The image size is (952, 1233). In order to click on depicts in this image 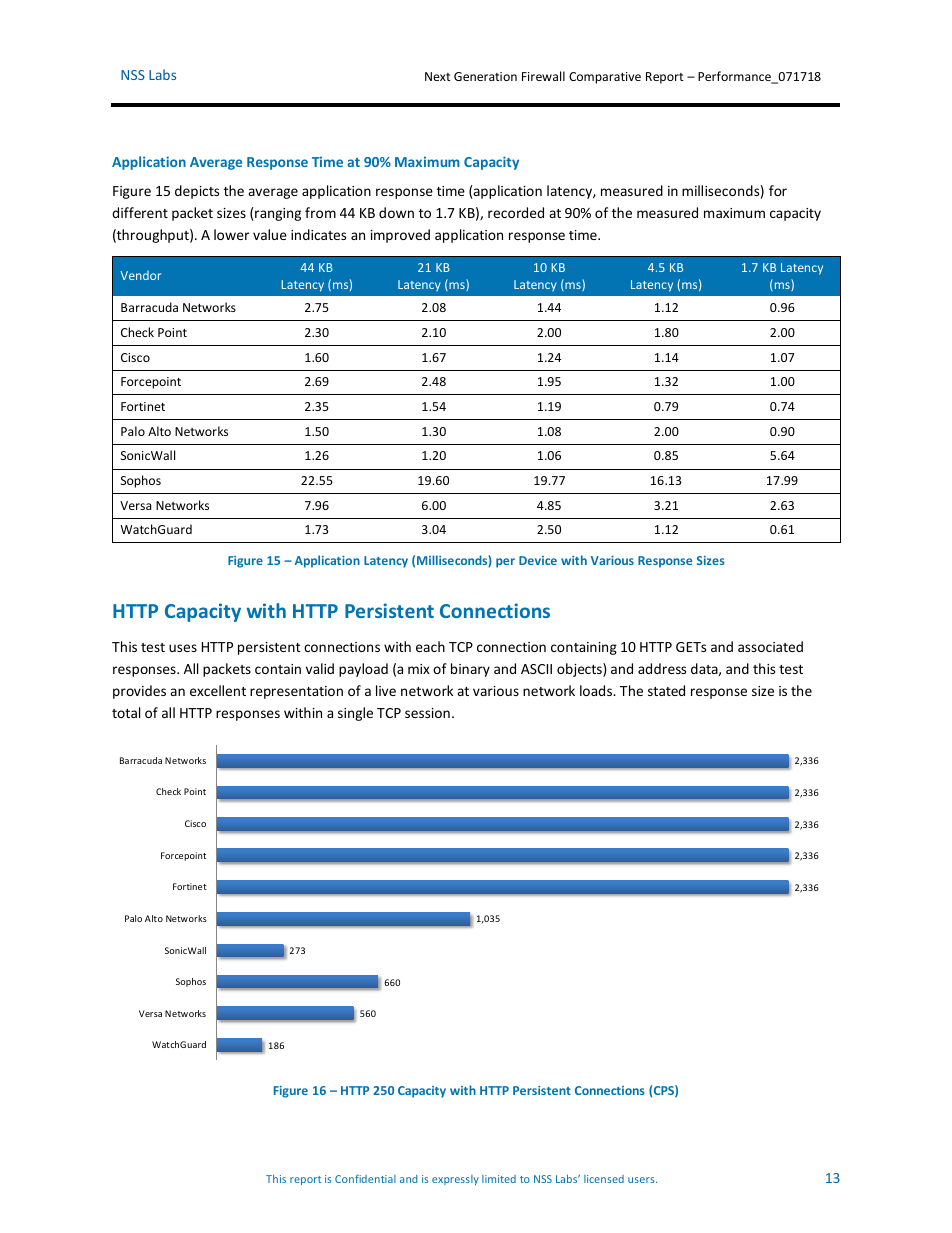, I will do `click(197, 192)`.
